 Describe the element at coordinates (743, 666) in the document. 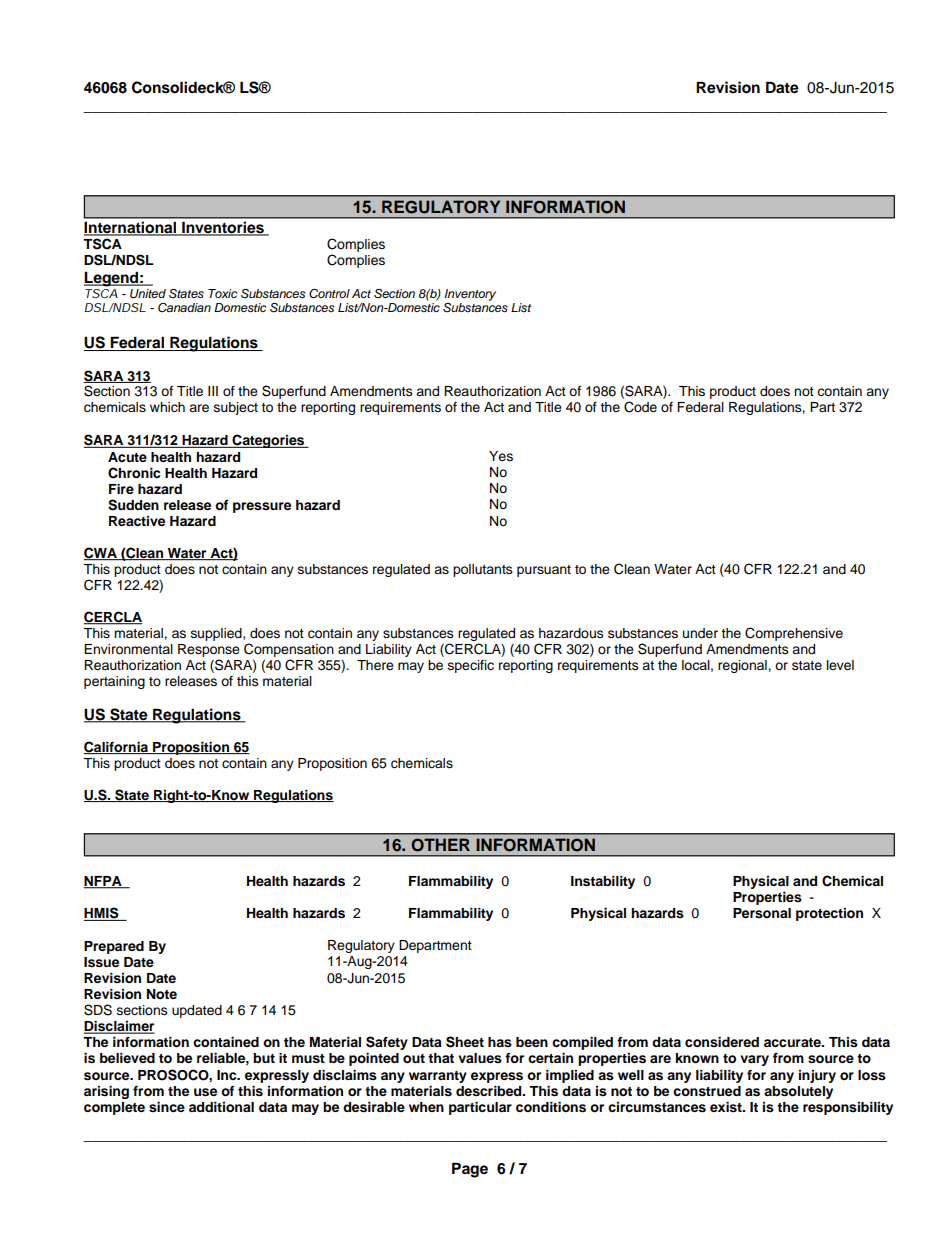

I see `regional` at that location.
